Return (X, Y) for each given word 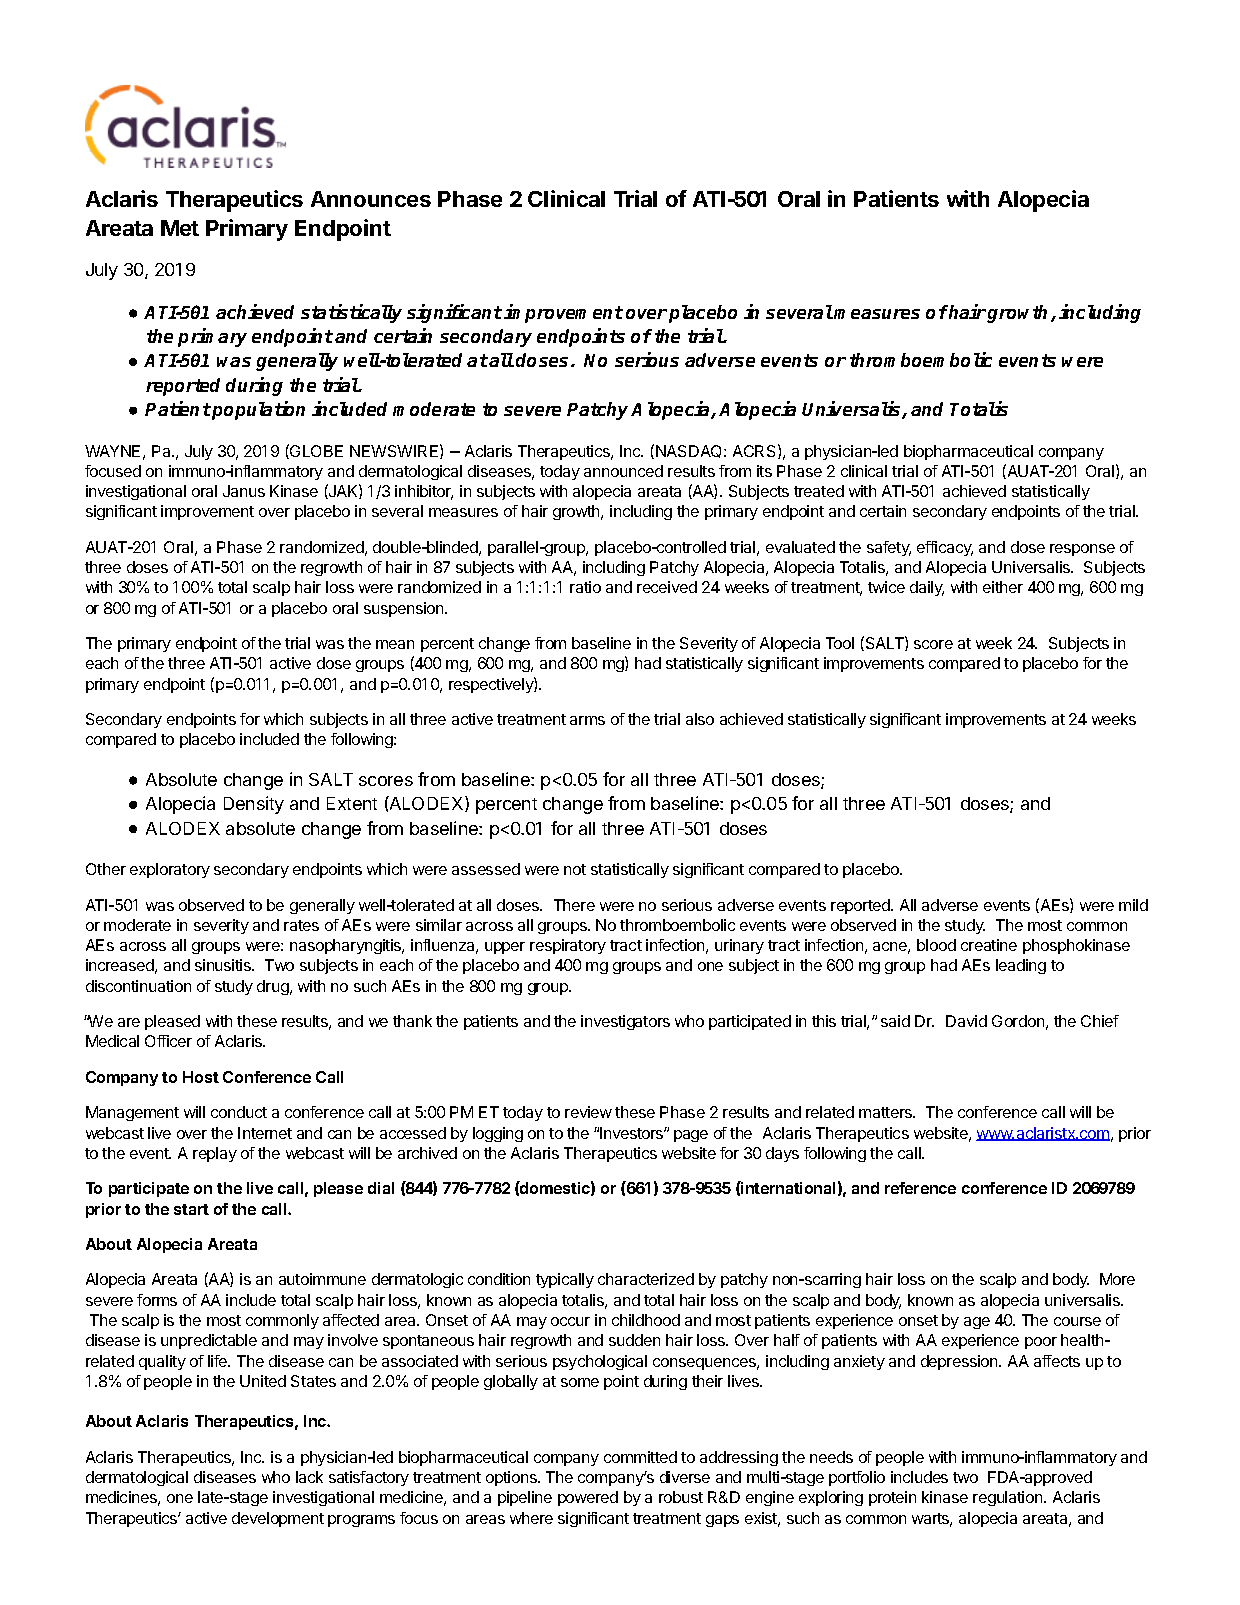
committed (640, 1457)
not (575, 869)
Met (180, 228)
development (278, 1519)
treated (819, 491)
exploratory (170, 870)
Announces (371, 199)
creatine (989, 945)
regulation (1009, 1498)
